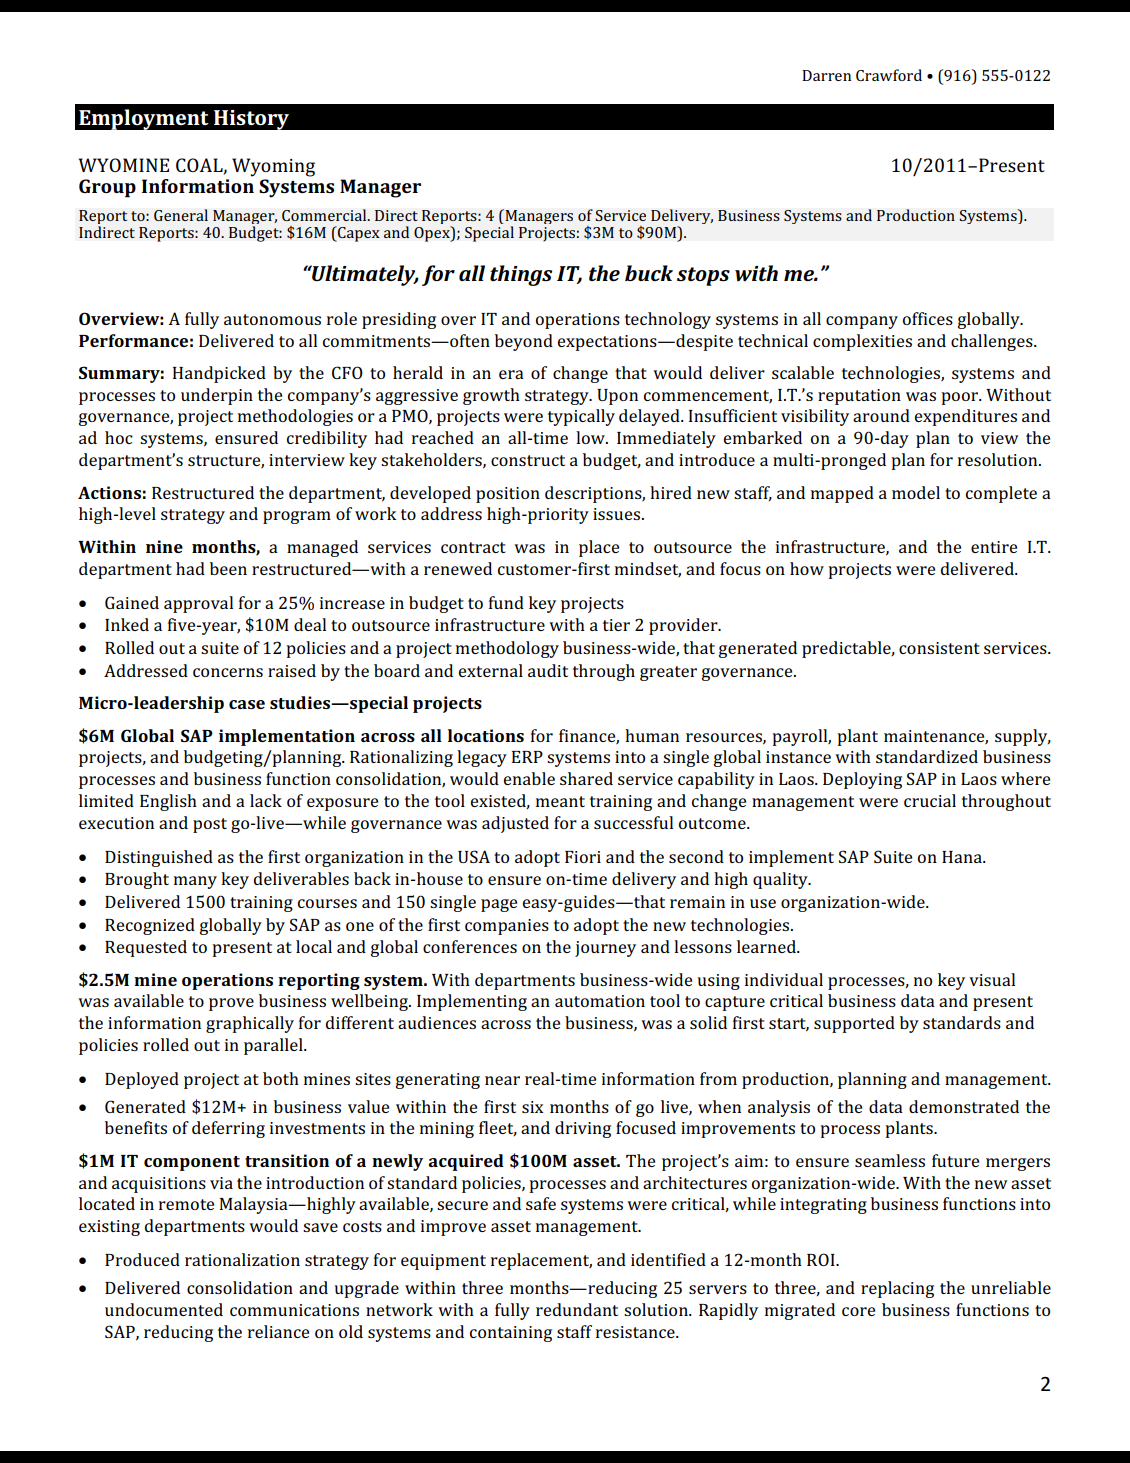 Image resolution: width=1130 pixels, height=1463 pixels. I want to click on Hana, so click(963, 857).
